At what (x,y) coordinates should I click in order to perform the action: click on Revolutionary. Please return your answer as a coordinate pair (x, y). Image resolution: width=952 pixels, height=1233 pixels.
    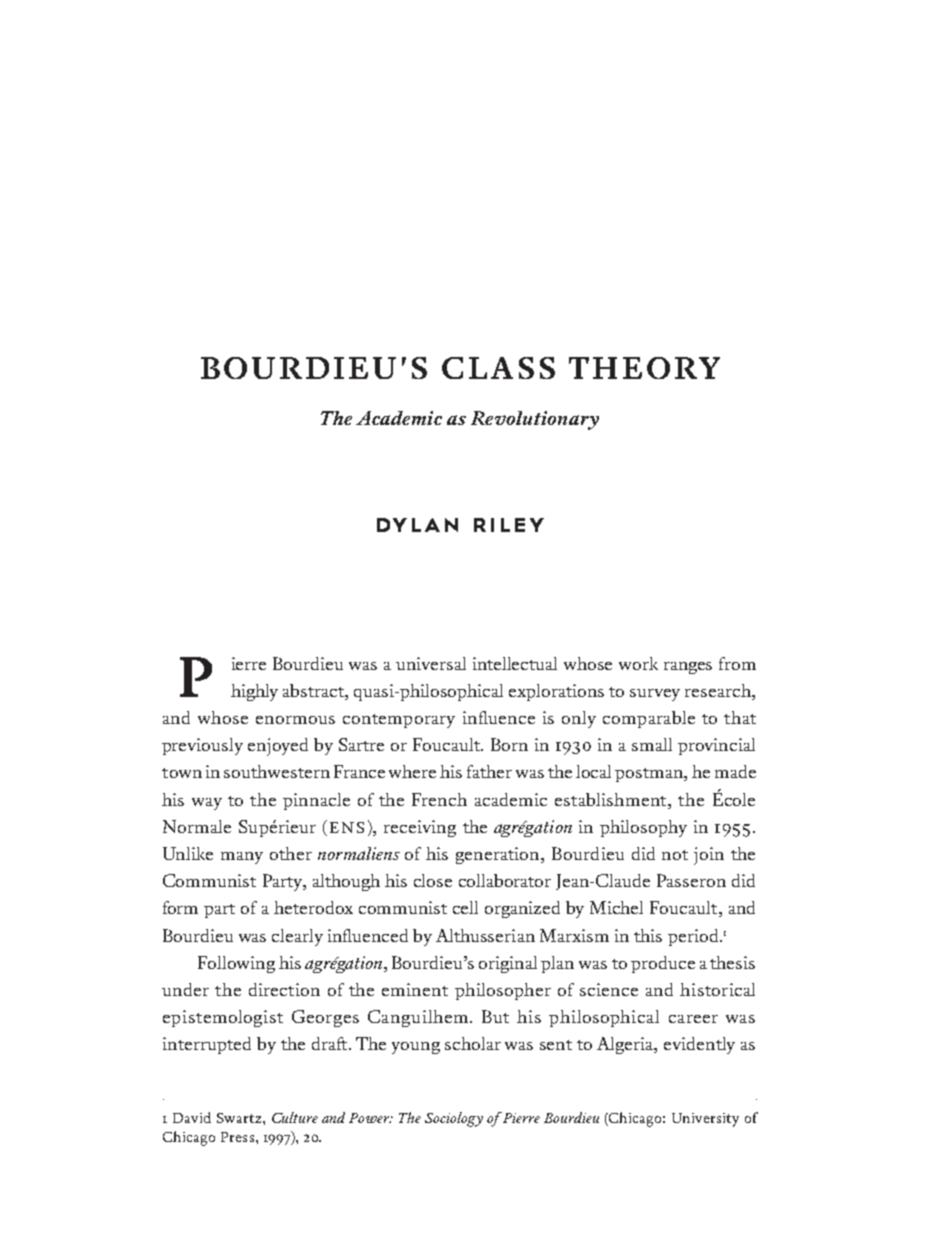
    Looking at the image, I should click on (535, 420).
